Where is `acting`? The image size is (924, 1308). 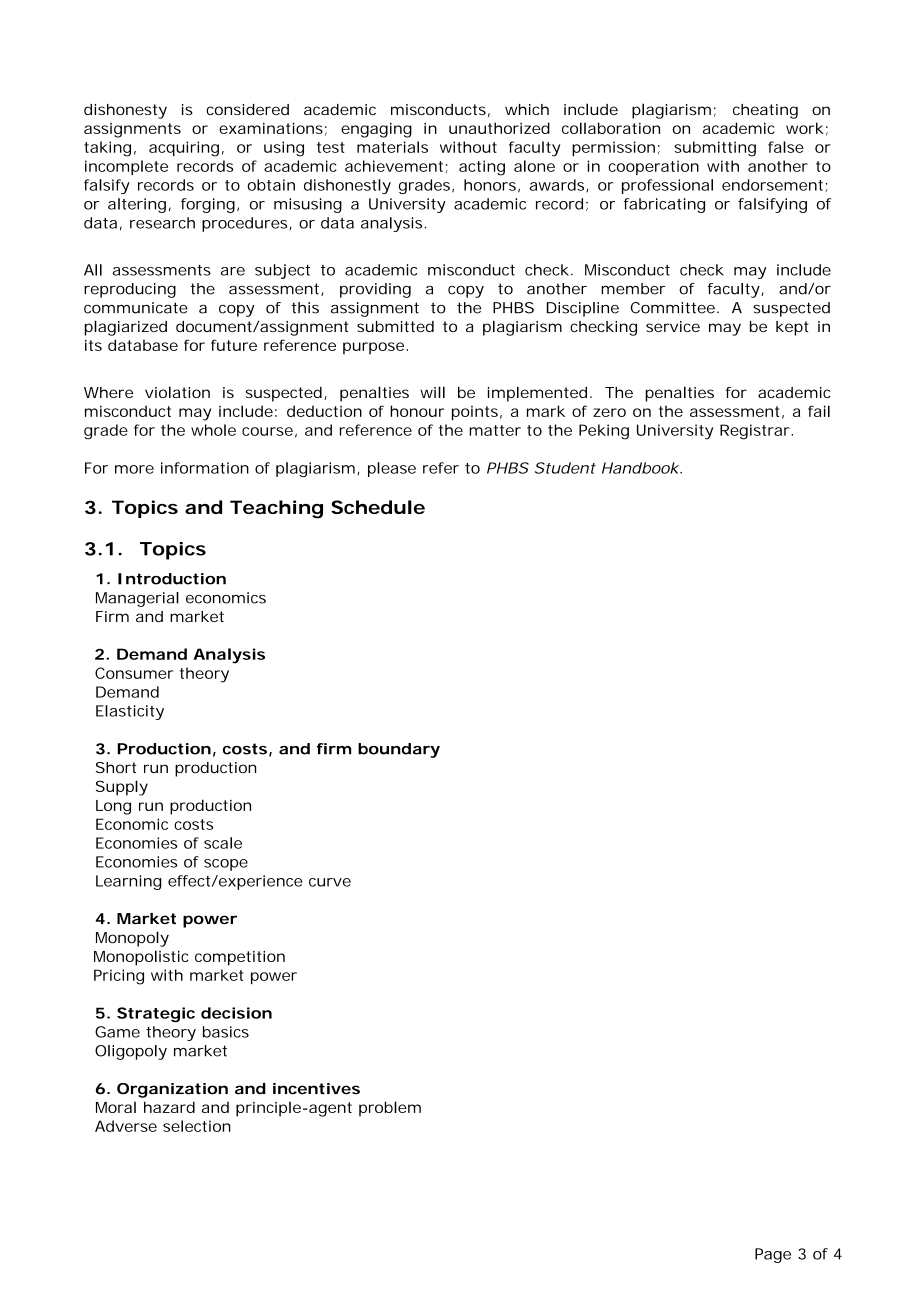 acting is located at coordinates (482, 168).
